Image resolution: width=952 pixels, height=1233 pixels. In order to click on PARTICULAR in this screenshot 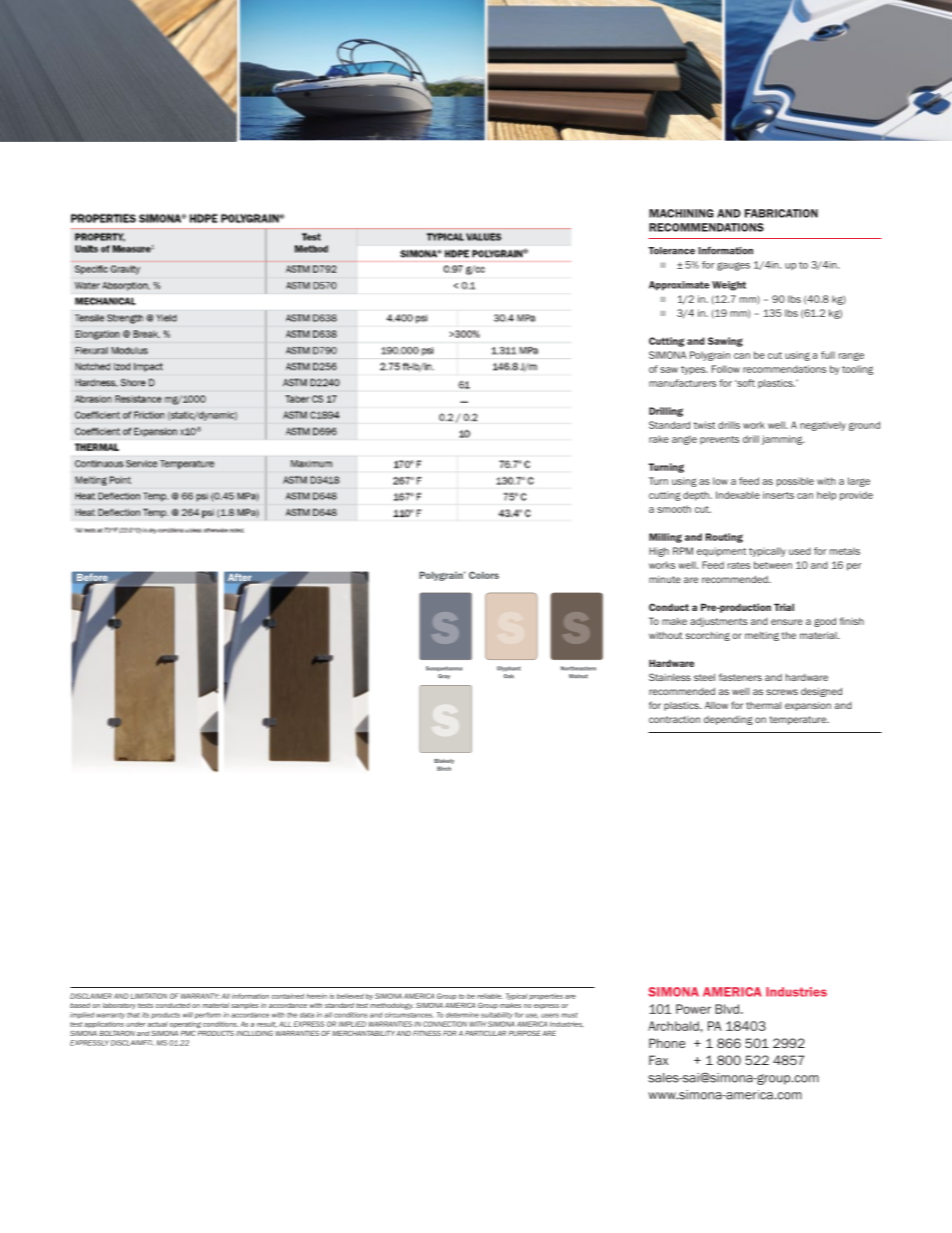, I will do `click(485, 1033)`.
